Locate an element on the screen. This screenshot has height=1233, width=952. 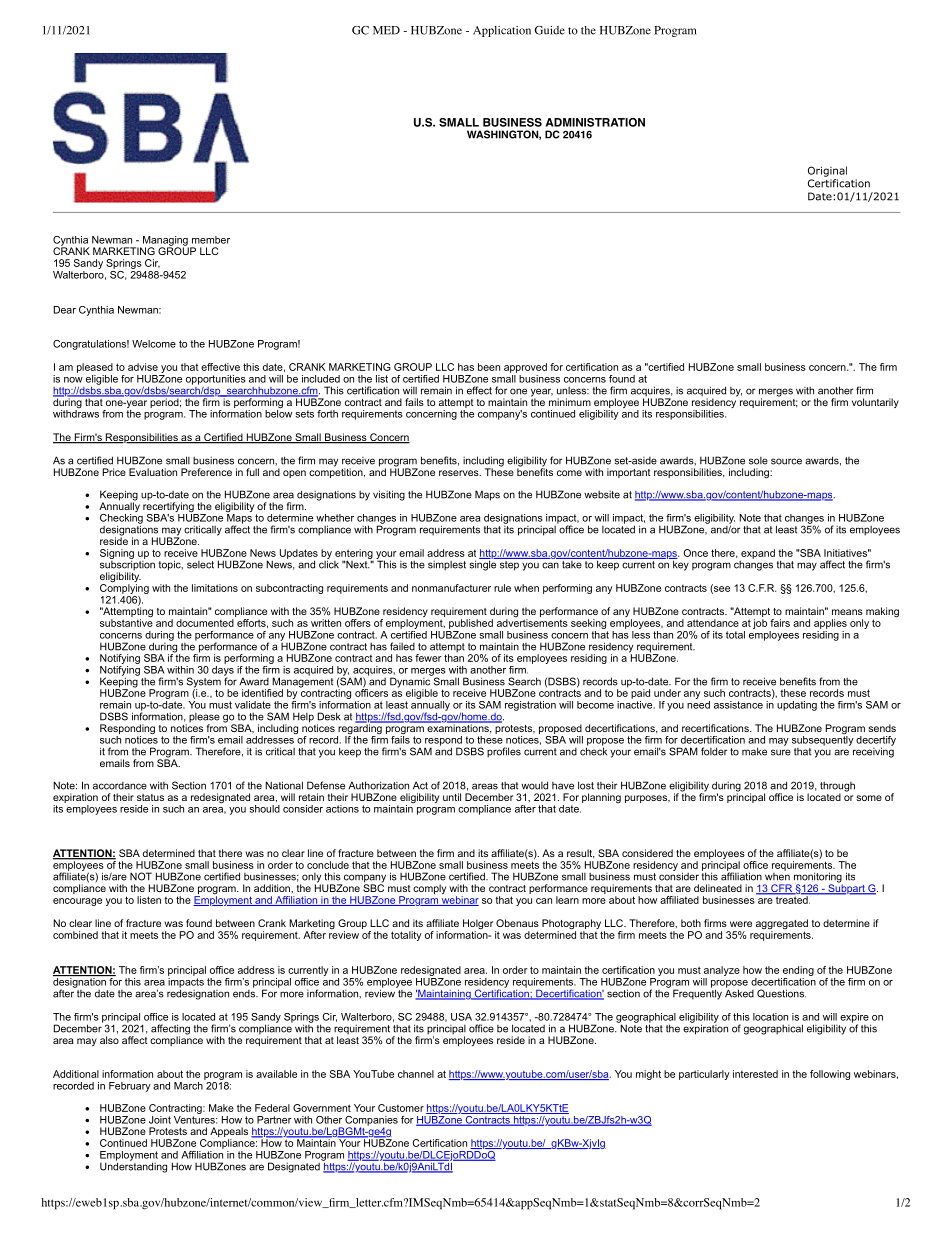
MED is located at coordinates (386, 30).
